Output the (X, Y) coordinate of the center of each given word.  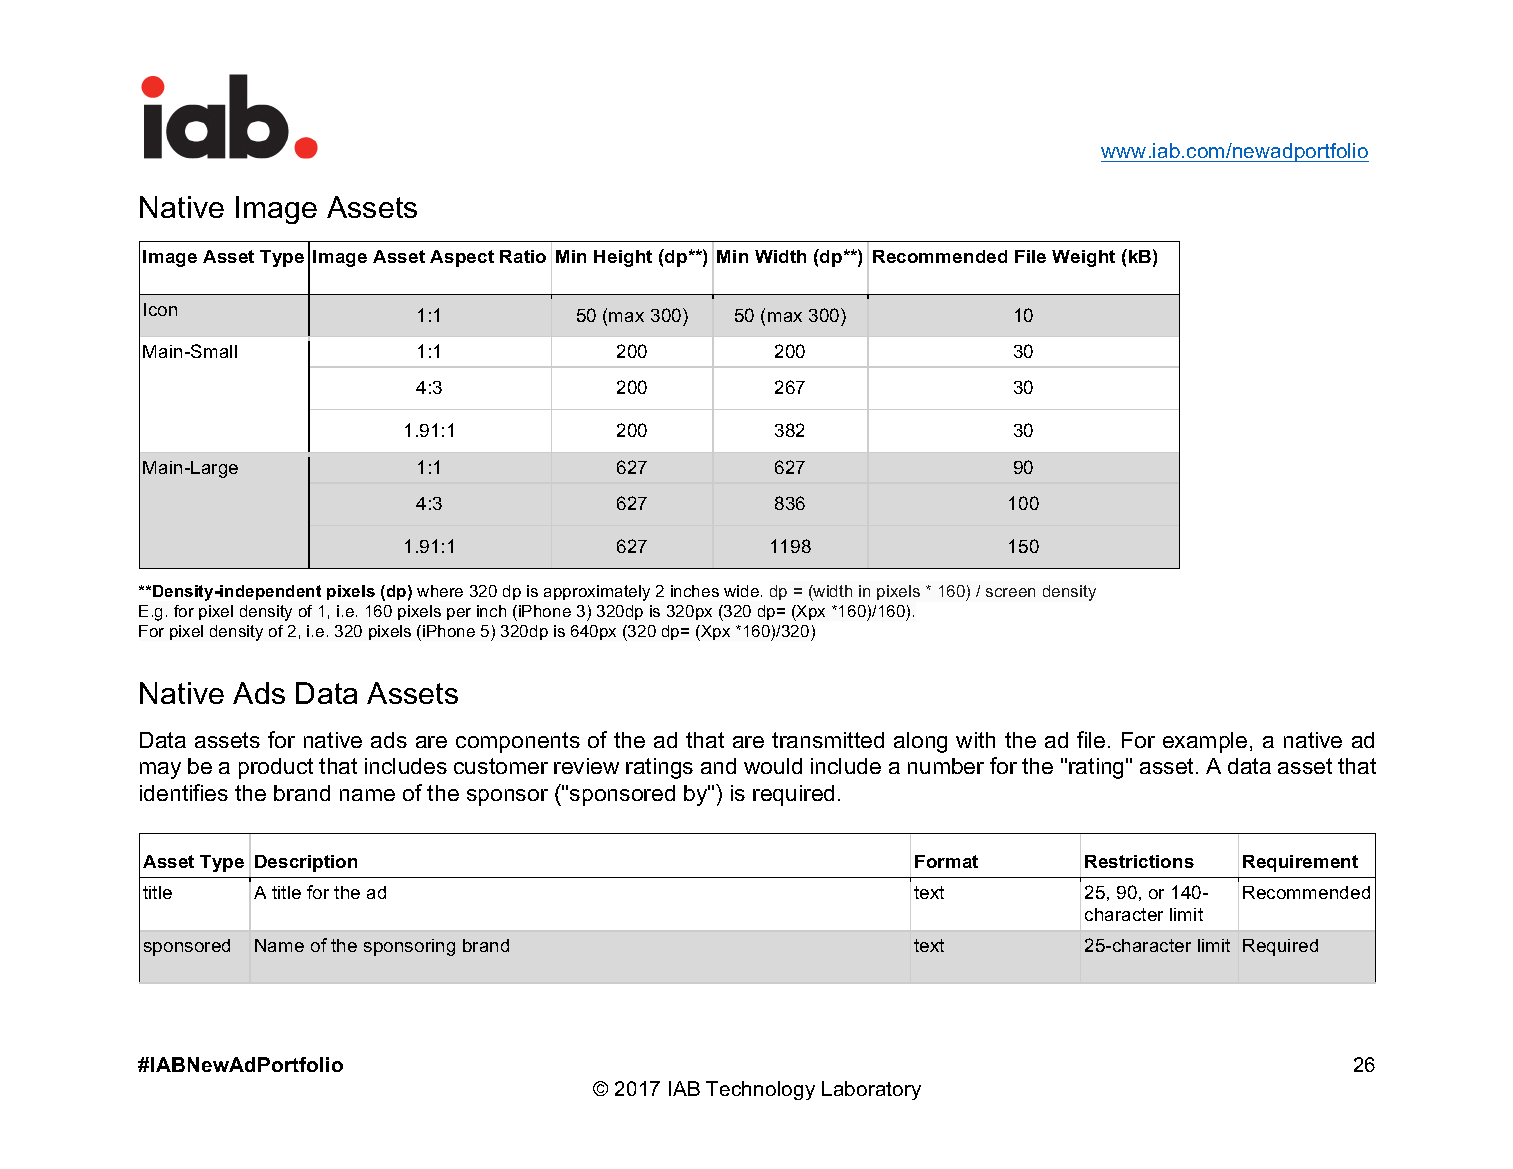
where (440, 591)
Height (623, 258)
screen (1010, 592)
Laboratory (871, 1090)
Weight (1083, 258)
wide (743, 591)
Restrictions (1139, 861)
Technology (760, 1090)
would (773, 766)
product (276, 768)
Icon (160, 309)
